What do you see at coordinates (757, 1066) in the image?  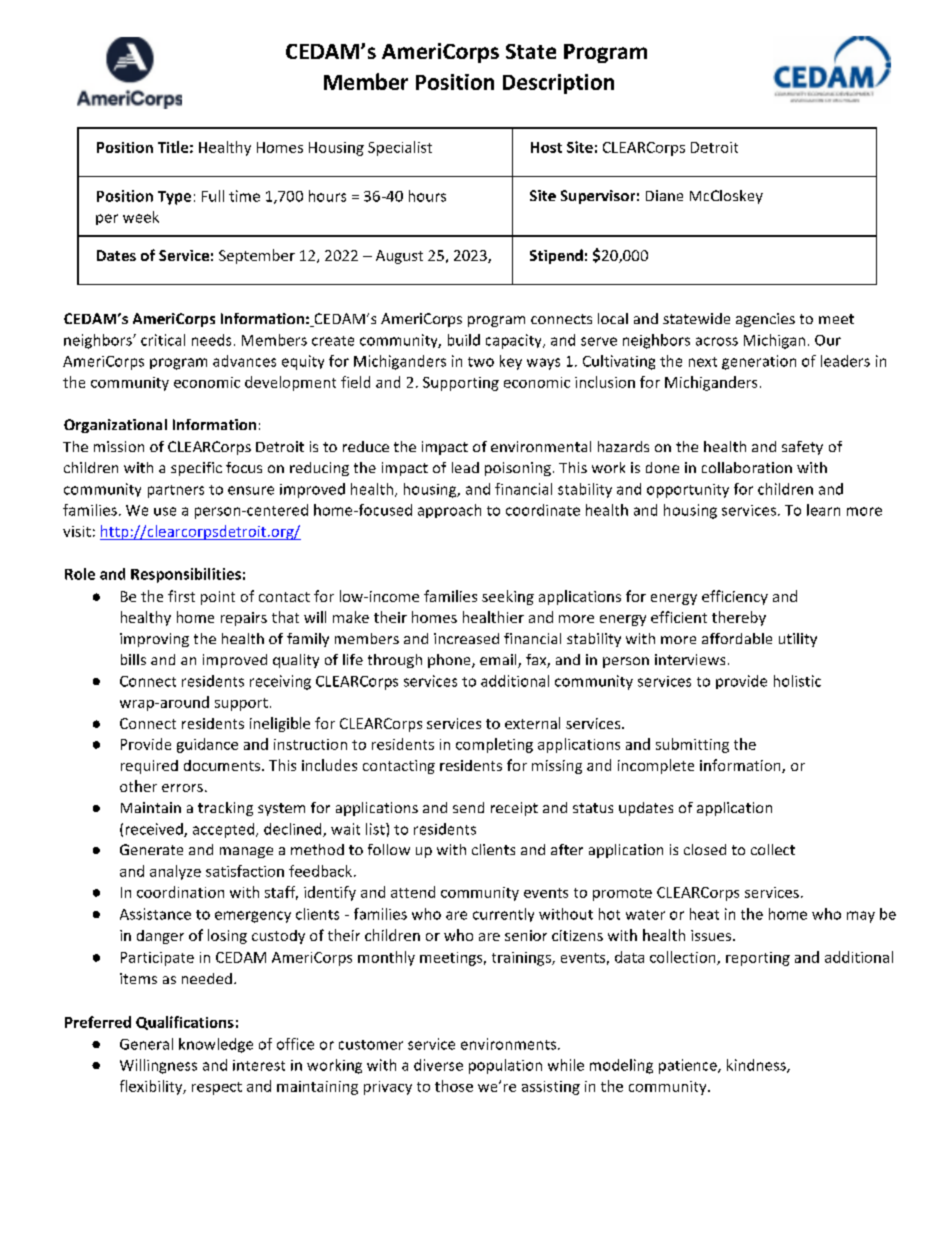 I see `kindness` at bounding box center [757, 1066].
